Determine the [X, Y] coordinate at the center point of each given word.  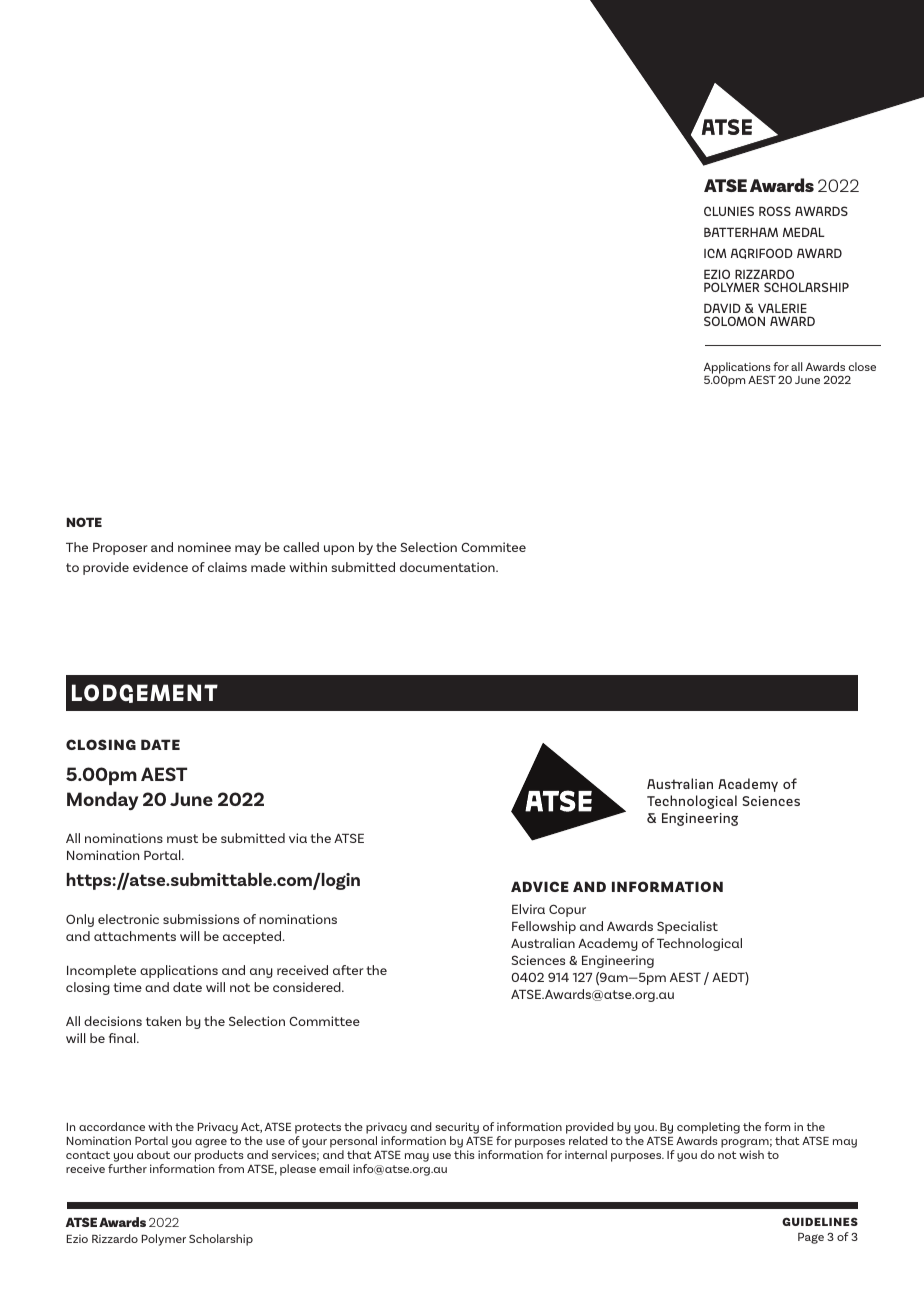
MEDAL [804, 232]
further [127, 1168]
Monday [102, 800]
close [862, 366]
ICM [715, 253]
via [298, 838]
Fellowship [544, 927]
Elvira [528, 909]
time [127, 987]
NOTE [84, 522]
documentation [448, 567]
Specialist [687, 927]
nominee [204, 547]
